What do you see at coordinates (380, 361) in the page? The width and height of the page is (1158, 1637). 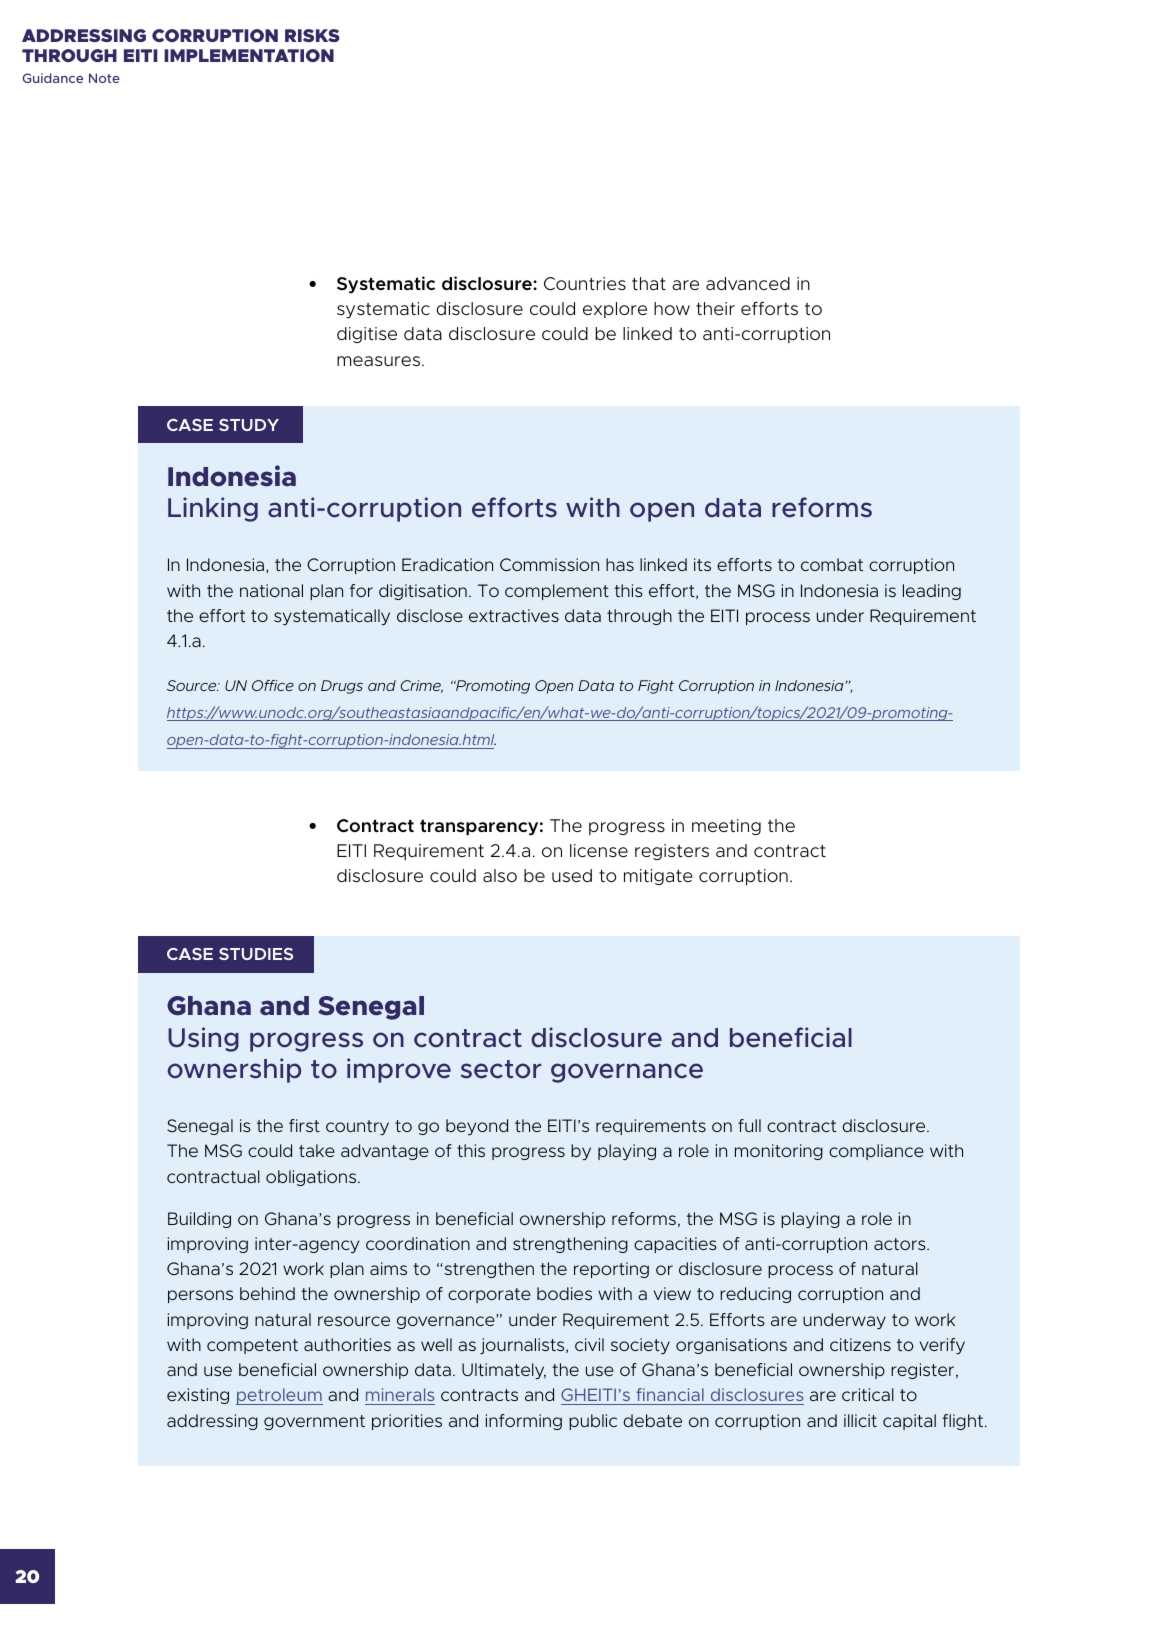 I see `measures` at bounding box center [380, 361].
